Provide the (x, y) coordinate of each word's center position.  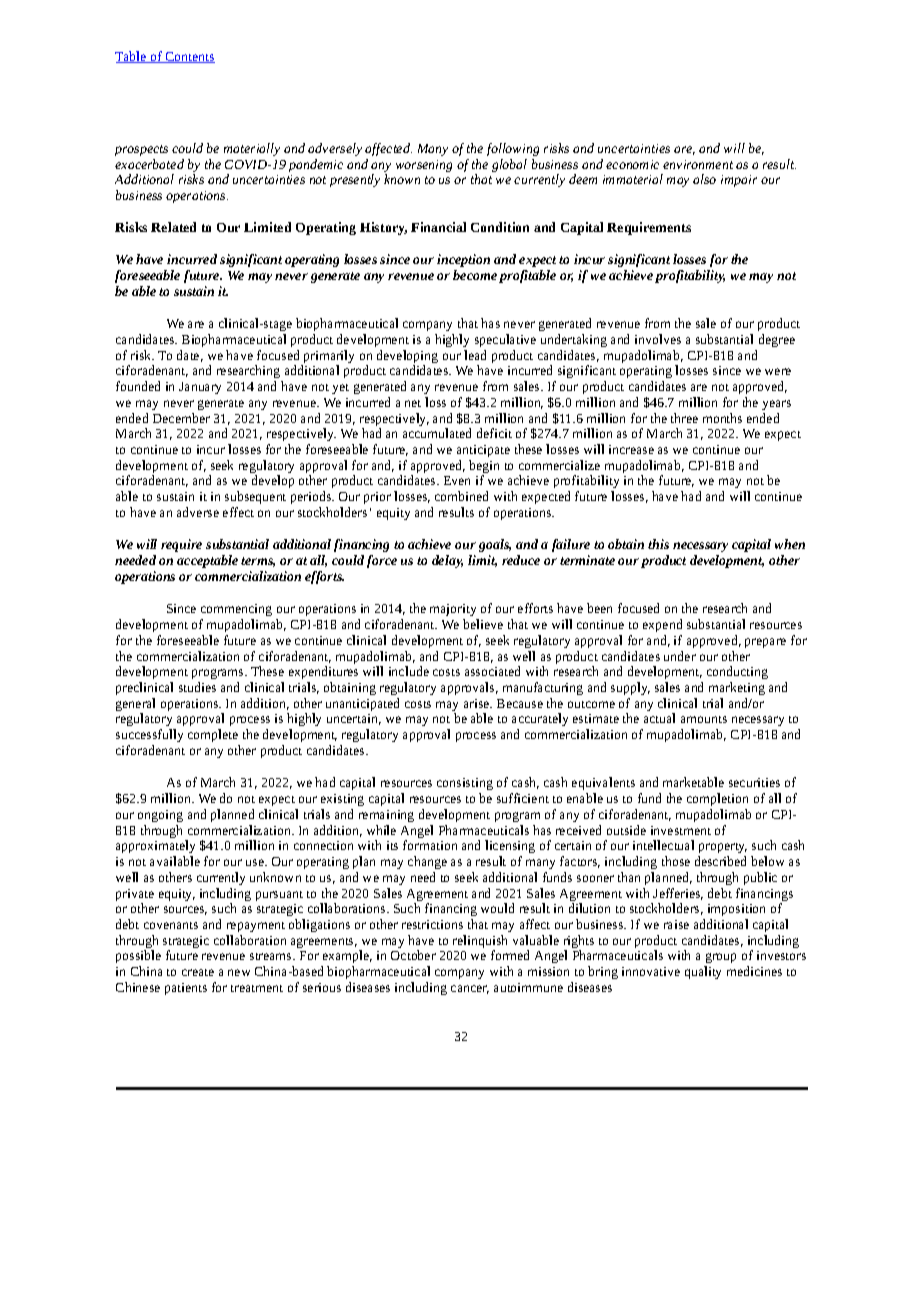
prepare (765, 643)
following (513, 149)
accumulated (437, 433)
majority (453, 610)
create (198, 972)
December (181, 418)
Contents (189, 57)
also (704, 179)
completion (717, 799)
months (722, 418)
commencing (236, 610)
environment (698, 164)
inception (463, 260)
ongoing (160, 816)
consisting (465, 784)
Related (173, 227)
